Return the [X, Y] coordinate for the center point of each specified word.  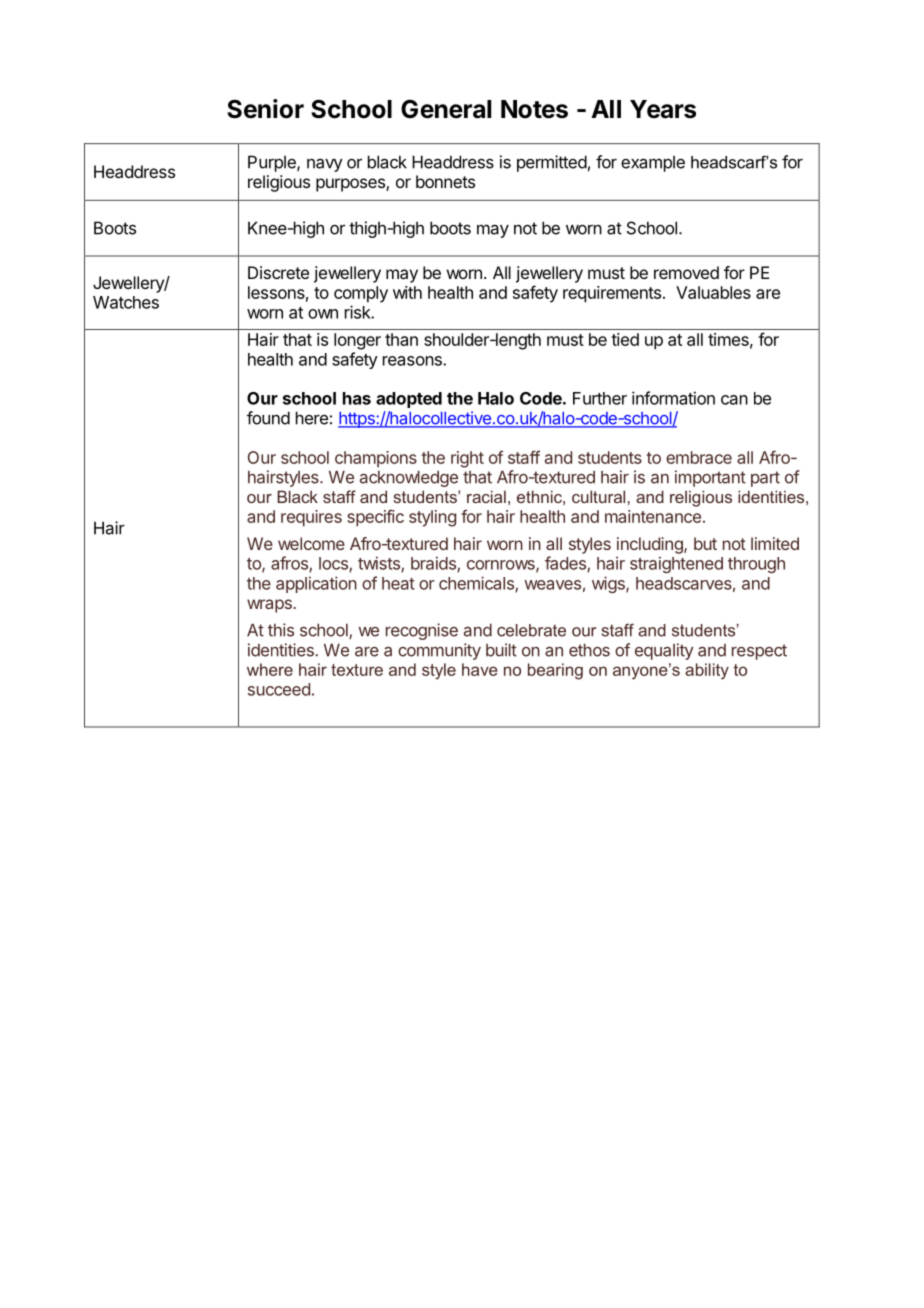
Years [663, 109]
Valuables [713, 292]
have [480, 669]
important [710, 478]
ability [707, 671]
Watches [126, 302]
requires [311, 518]
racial [486, 496]
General [446, 109]
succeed [279, 689]
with [407, 292]
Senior [265, 109]
